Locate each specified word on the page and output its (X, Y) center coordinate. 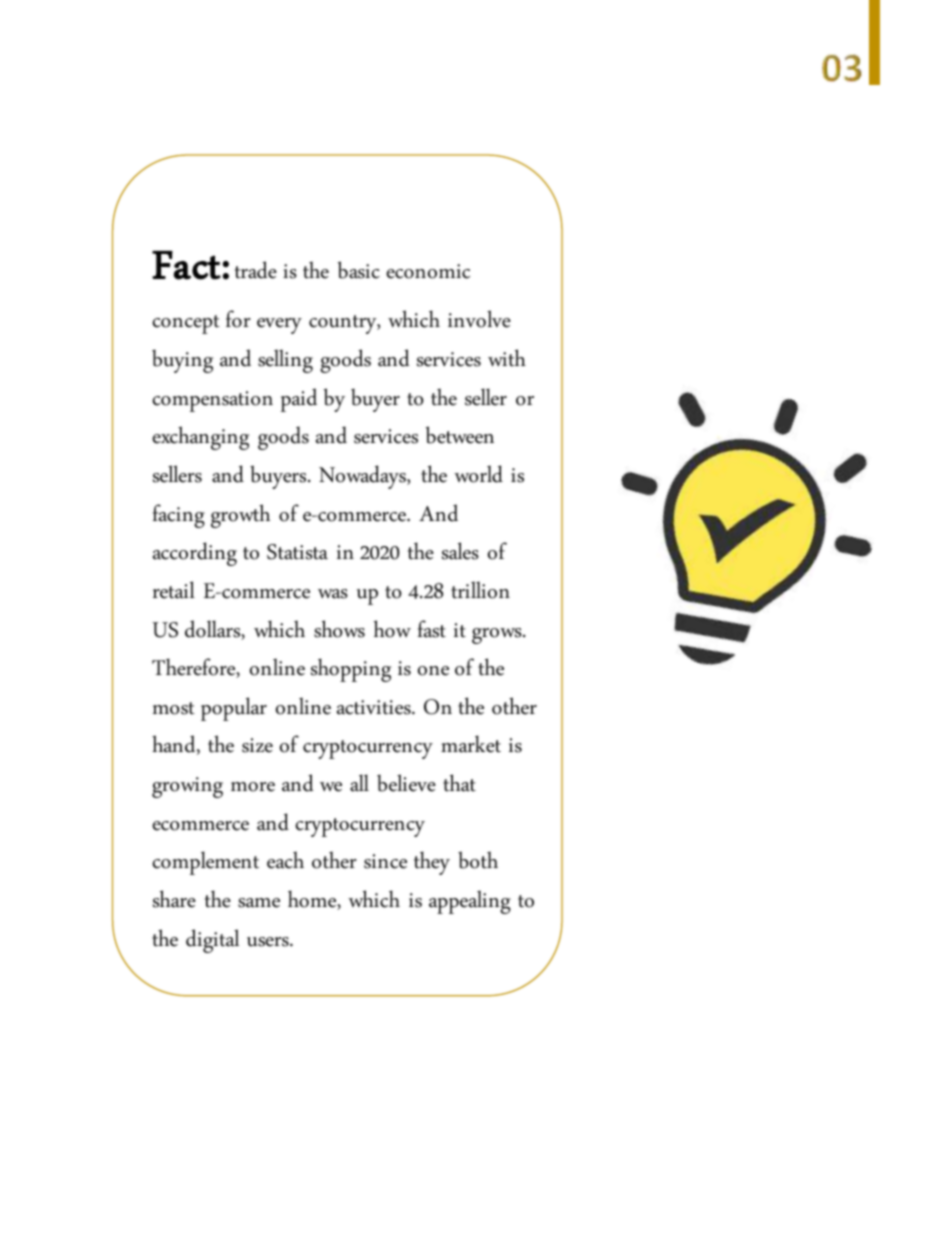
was (333, 594)
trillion (480, 590)
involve (479, 319)
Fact (186, 265)
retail (174, 590)
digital (212, 941)
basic (358, 270)
